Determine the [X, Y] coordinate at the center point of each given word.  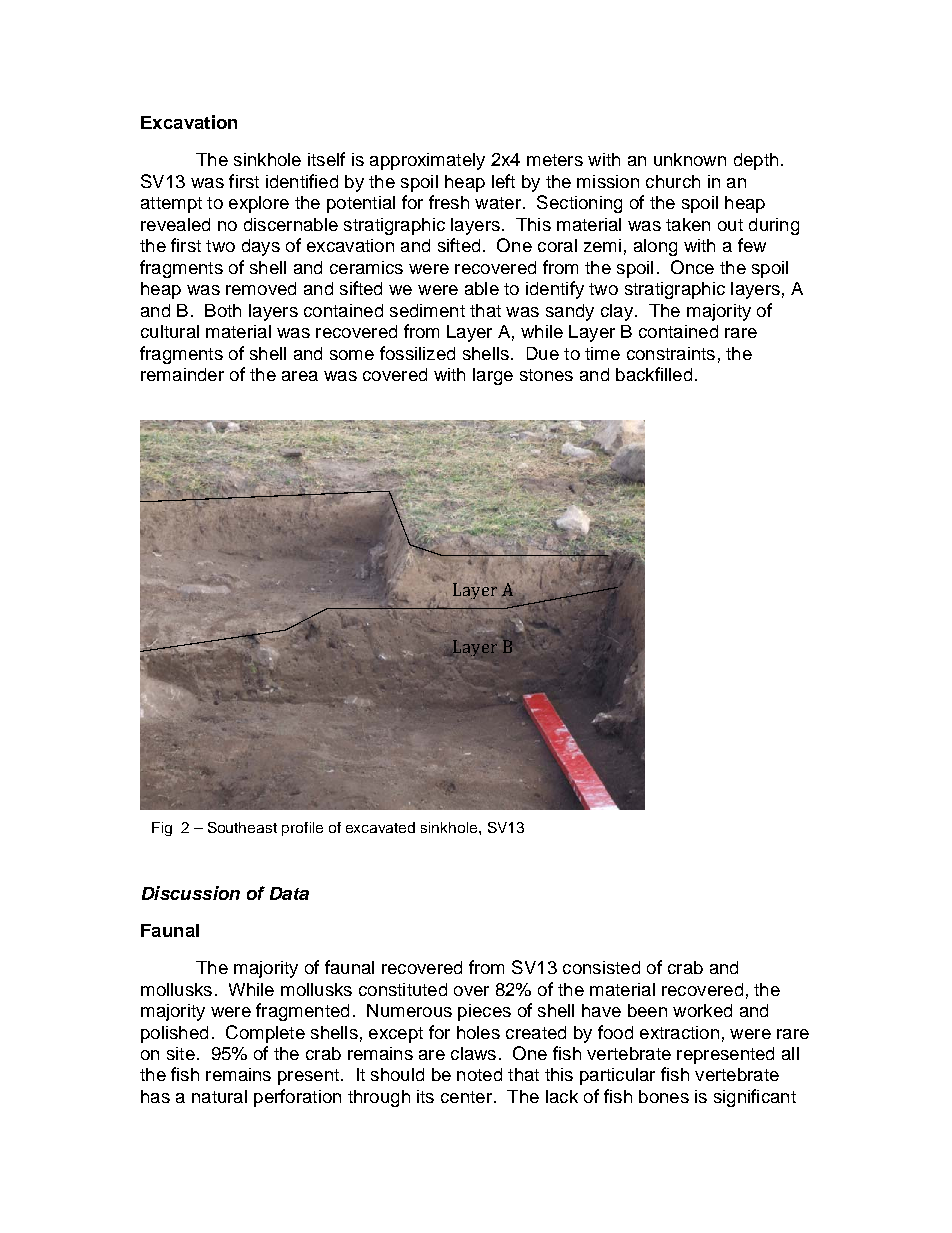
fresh [449, 202]
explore [259, 204]
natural [219, 1096]
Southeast [242, 827]
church [673, 181]
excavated [380, 827]
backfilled [654, 374]
